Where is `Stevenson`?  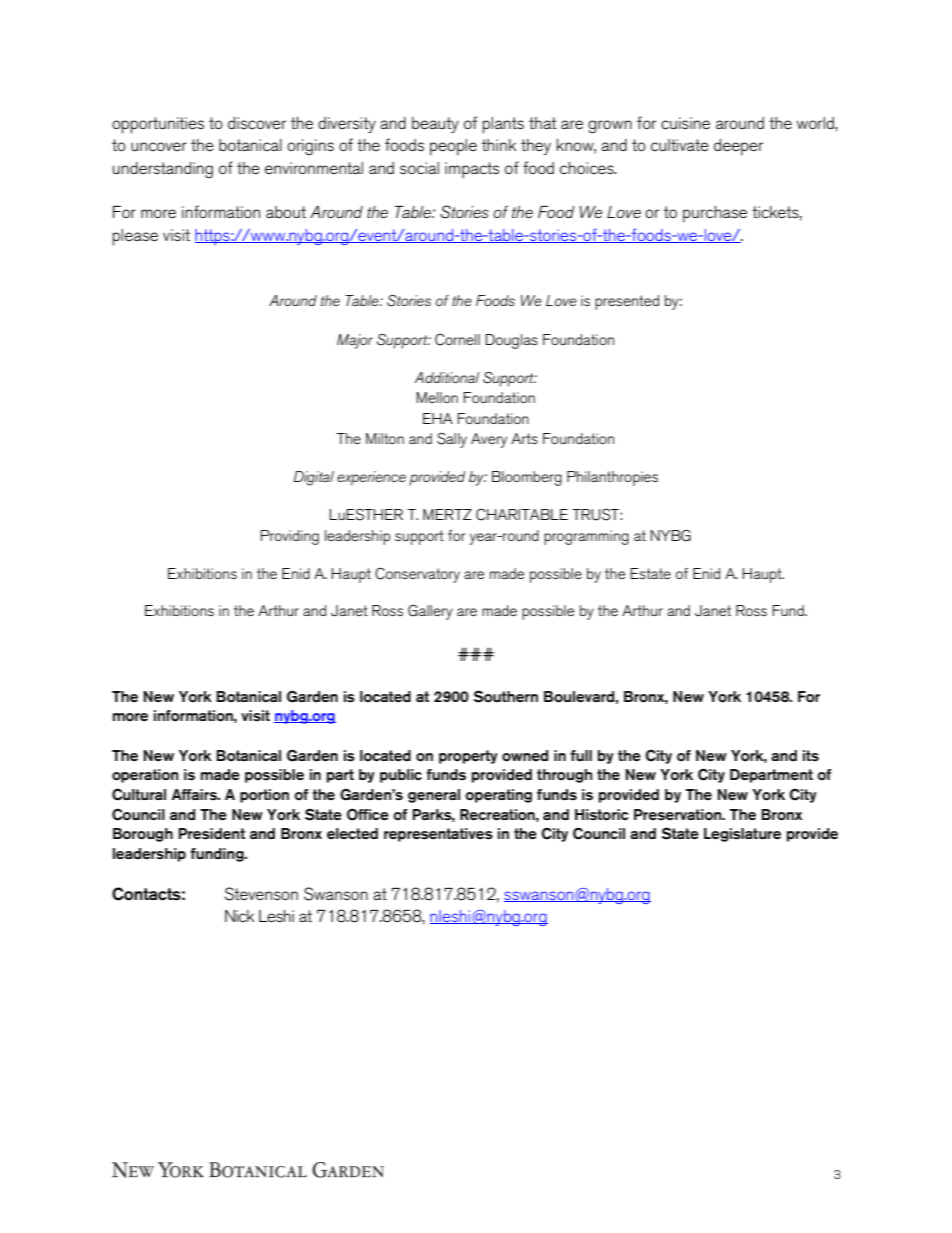
Stevenson is located at coordinates (261, 894).
